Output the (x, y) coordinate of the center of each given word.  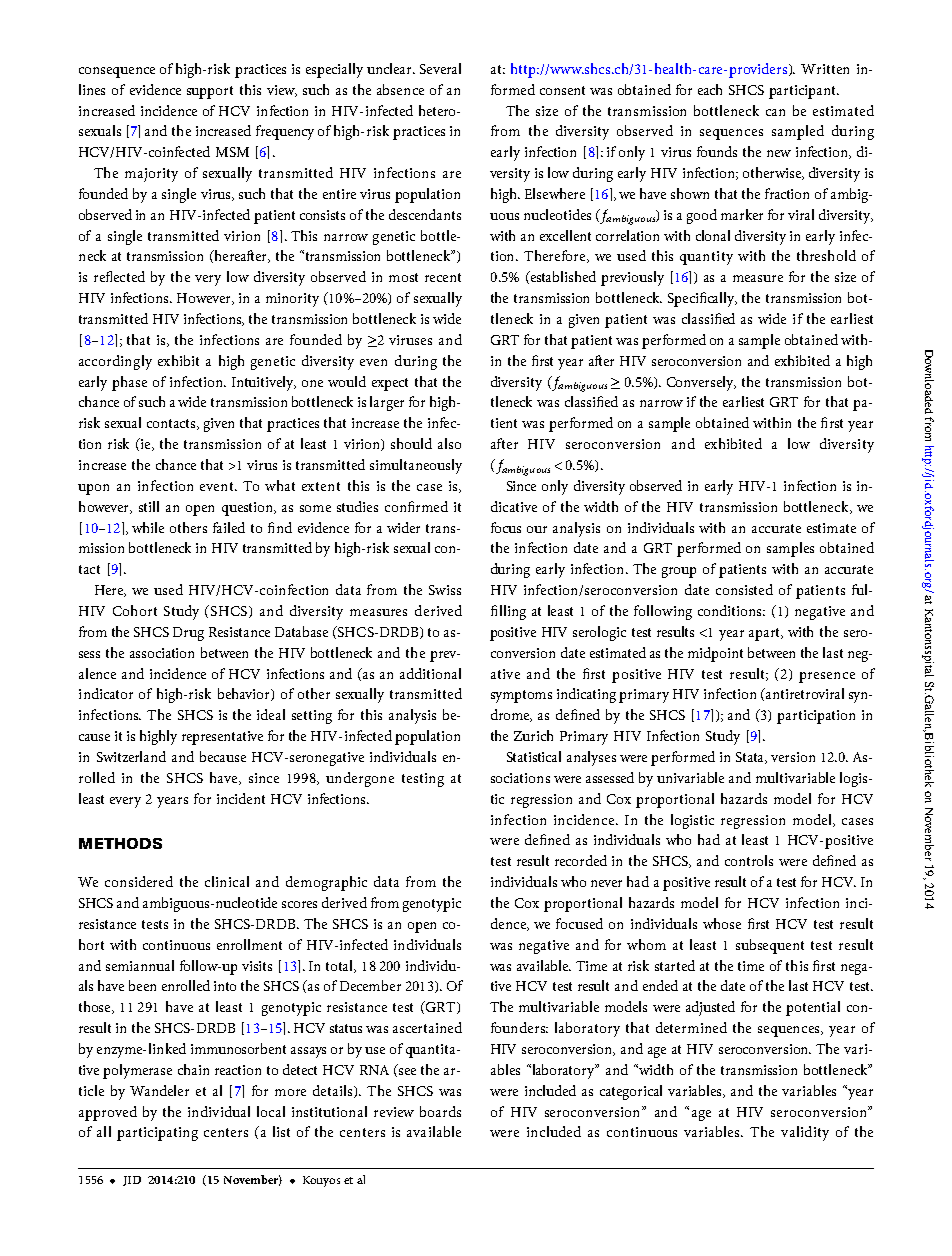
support (210, 92)
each (710, 89)
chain (193, 1069)
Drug (188, 634)
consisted (744, 589)
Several (440, 68)
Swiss (445, 590)
